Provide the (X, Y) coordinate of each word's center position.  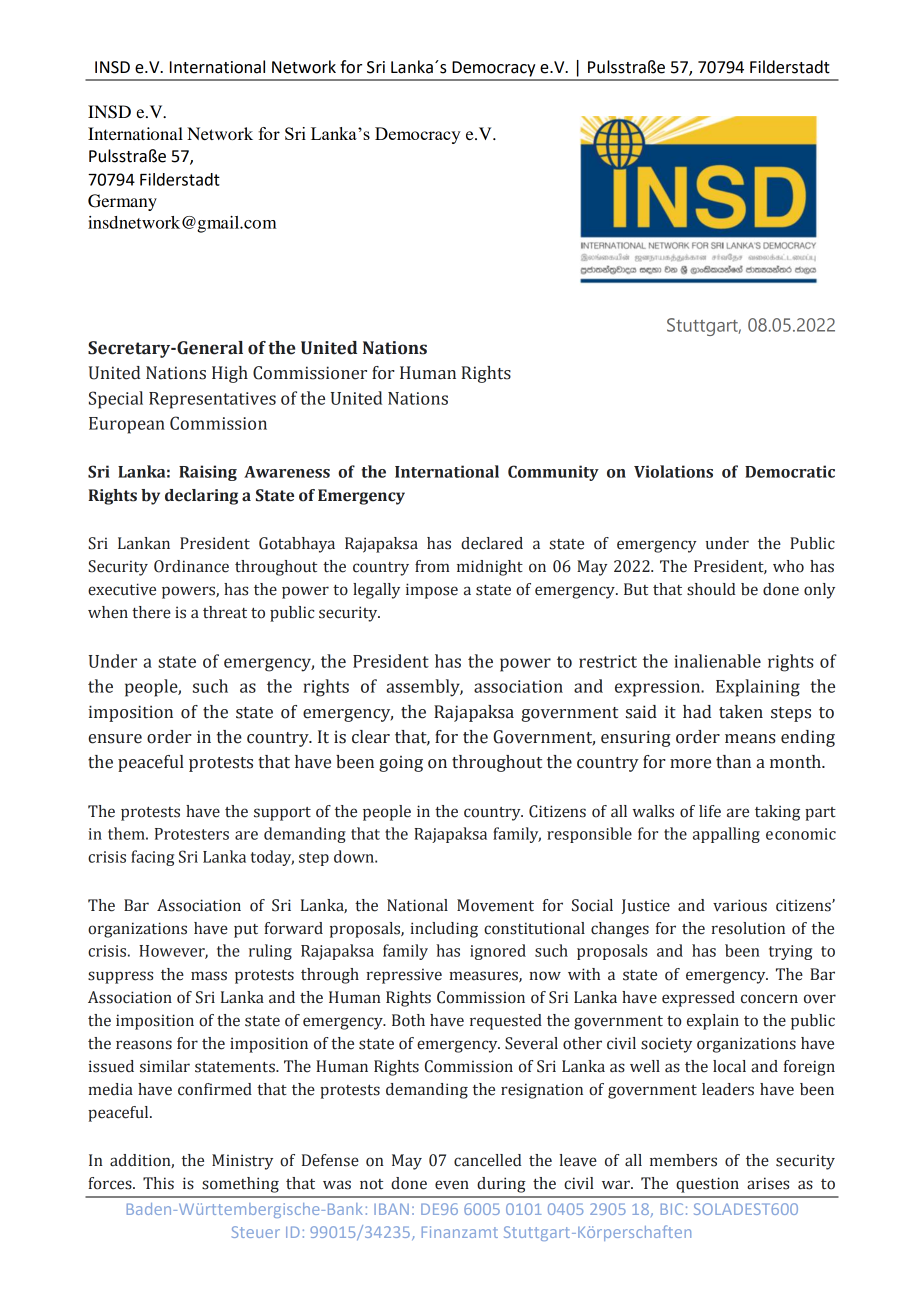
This (158, 1183)
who (788, 566)
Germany (122, 202)
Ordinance (191, 566)
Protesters (192, 834)
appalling (726, 835)
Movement (495, 905)
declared (492, 543)
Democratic (790, 471)
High (230, 374)
